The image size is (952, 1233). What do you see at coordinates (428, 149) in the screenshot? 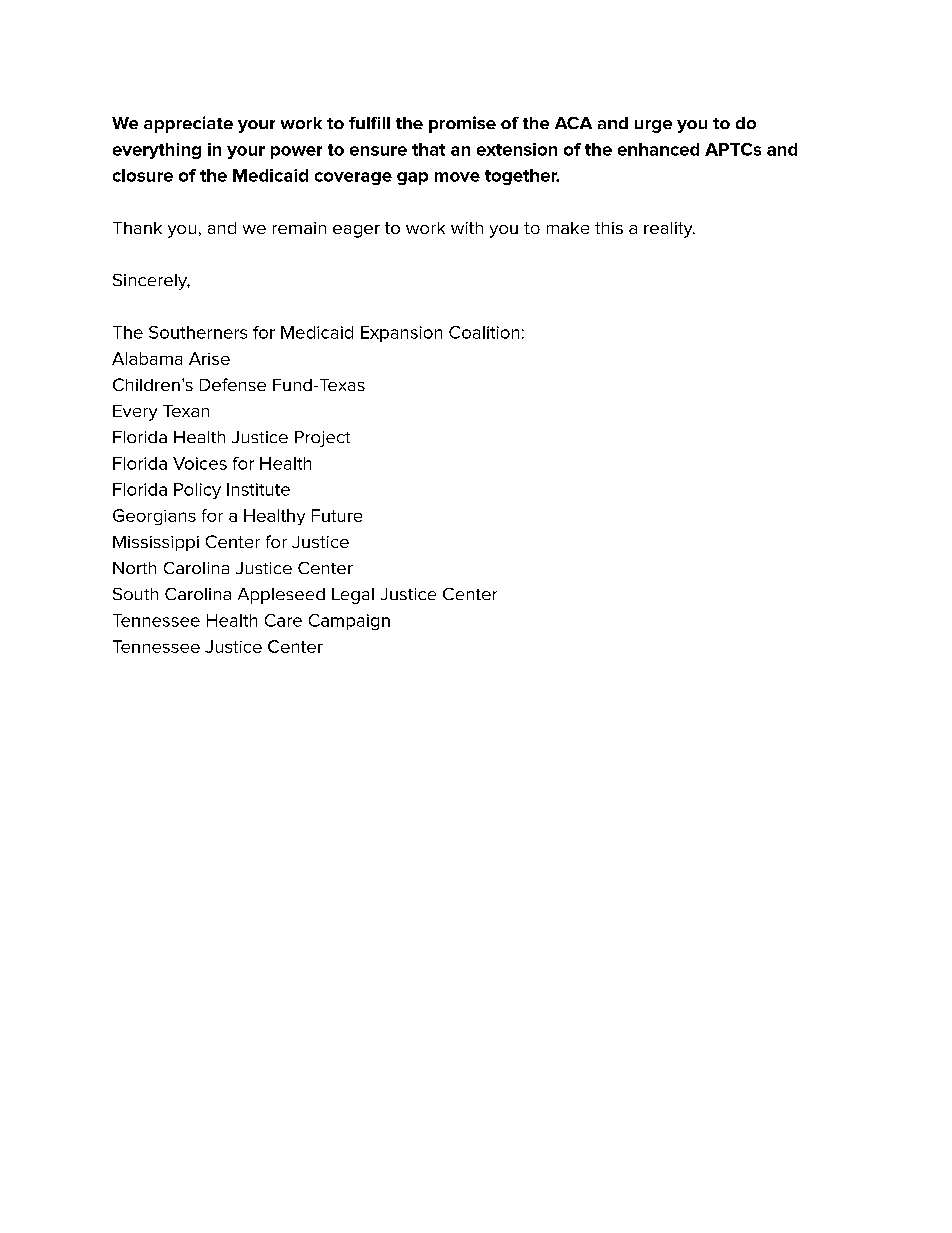
I see `that` at bounding box center [428, 149].
